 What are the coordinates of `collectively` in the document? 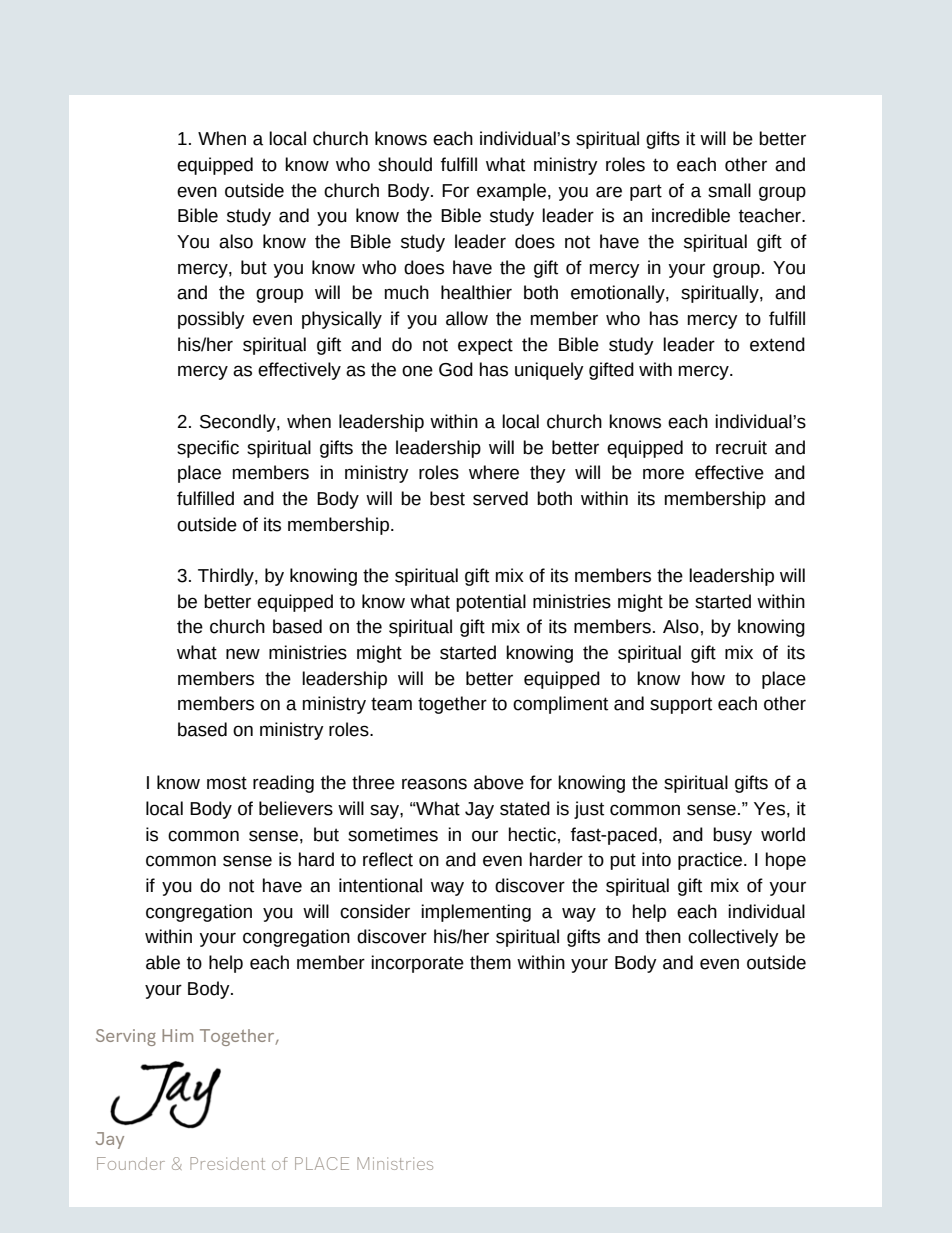 It's located at (733, 938).
